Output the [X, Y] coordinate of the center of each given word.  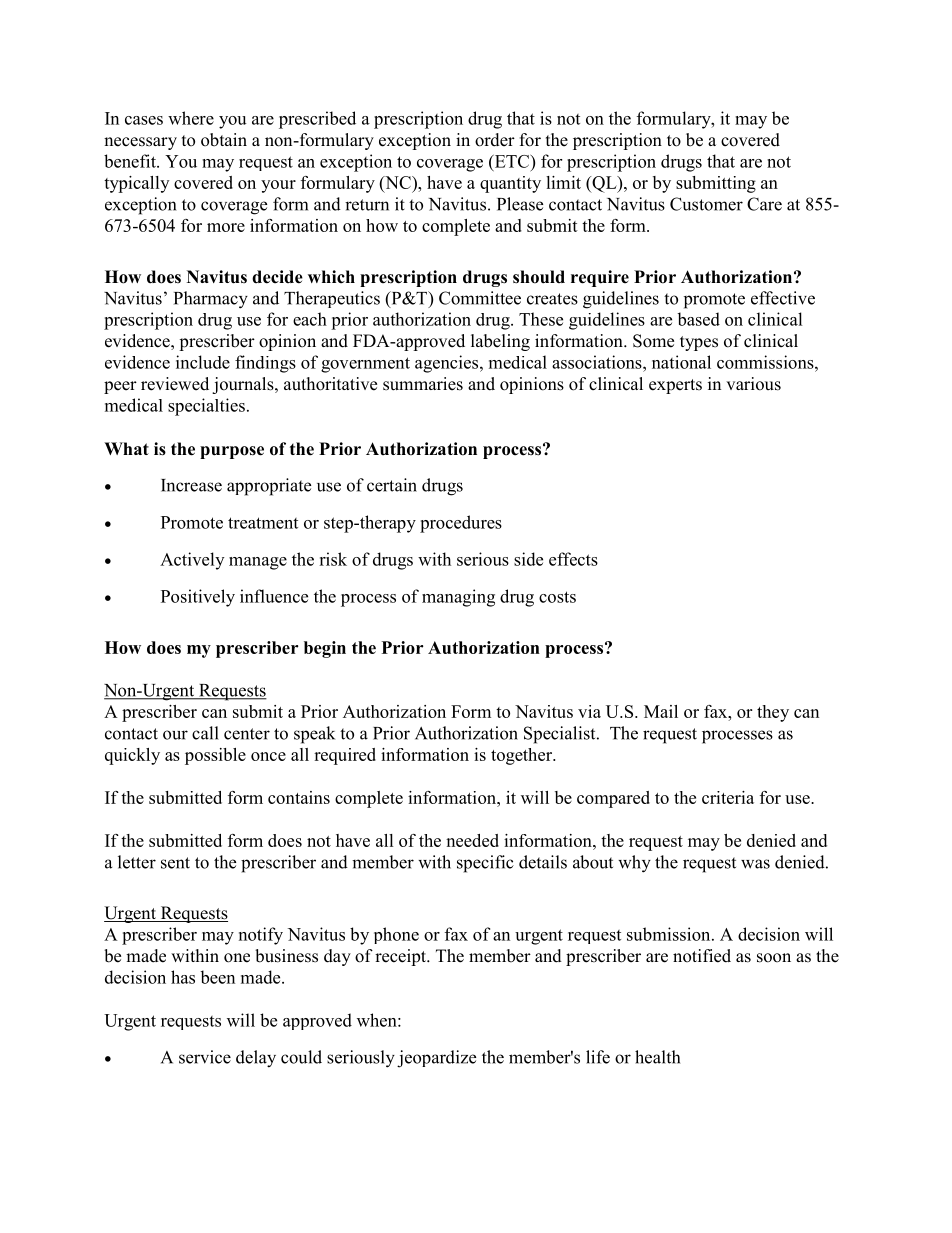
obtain [224, 140]
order [495, 140]
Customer [706, 204]
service [205, 1057]
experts [675, 386]
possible [215, 756]
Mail [661, 711]
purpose [232, 452]
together [523, 756]
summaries [423, 384]
